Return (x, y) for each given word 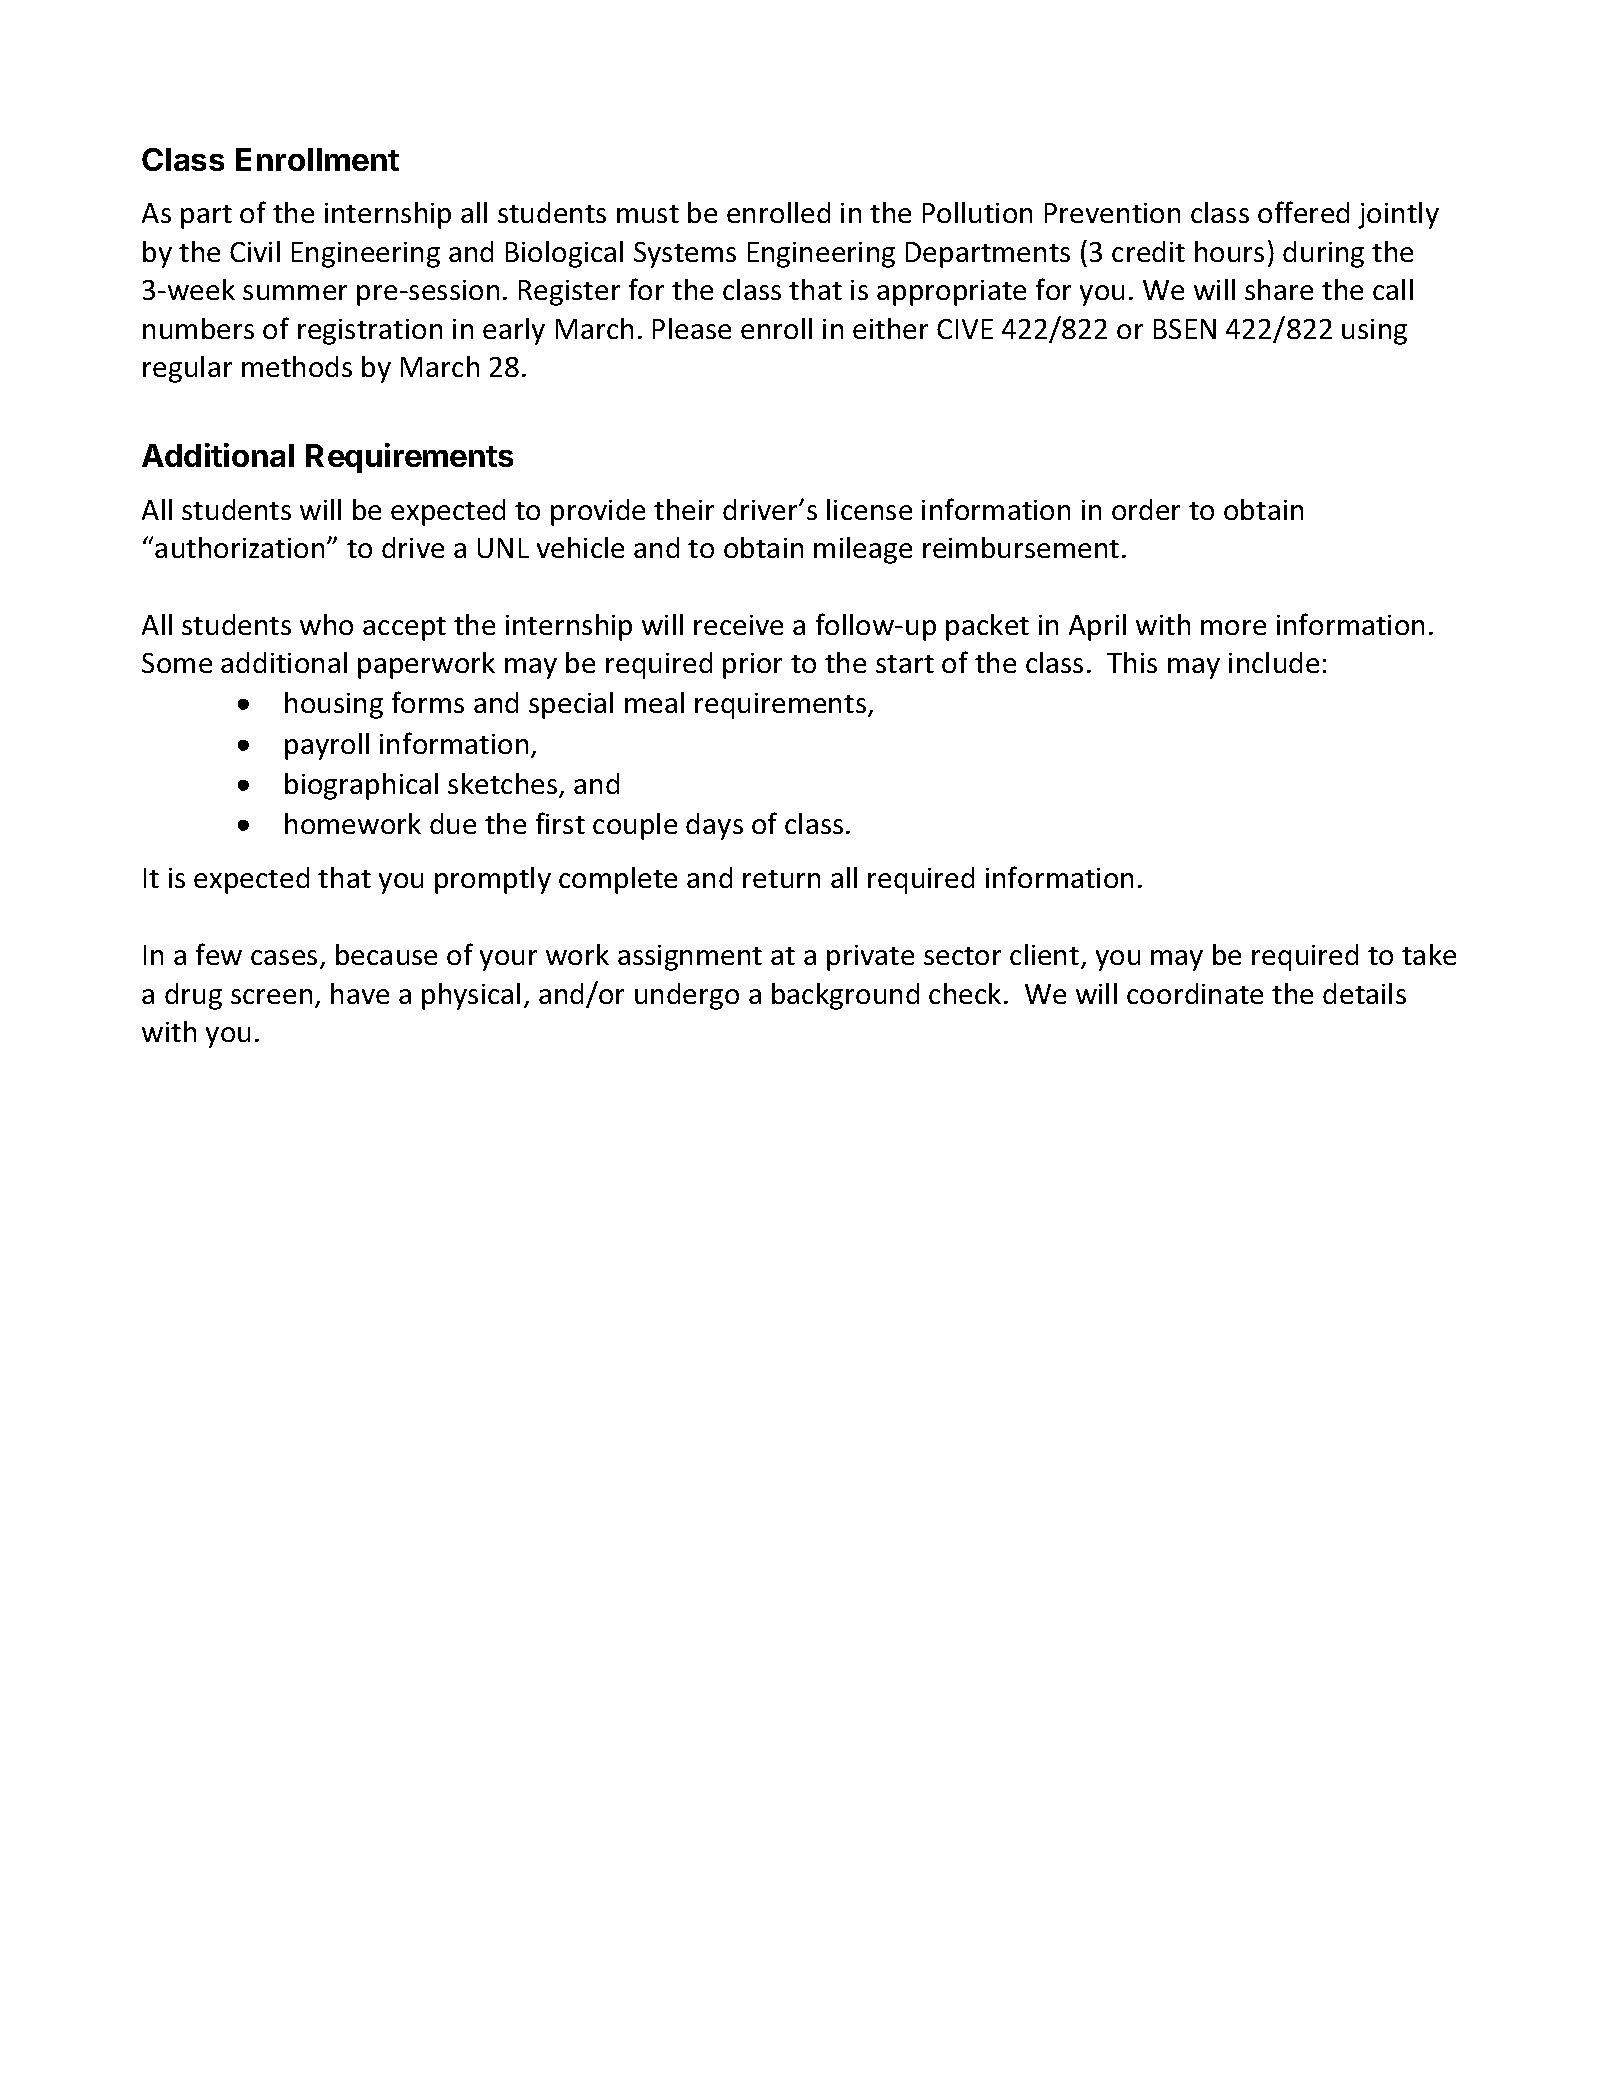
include (1274, 662)
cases (286, 959)
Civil (255, 251)
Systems (685, 255)
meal (654, 702)
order (1146, 509)
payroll (327, 746)
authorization (239, 547)
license (869, 509)
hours (1229, 251)
